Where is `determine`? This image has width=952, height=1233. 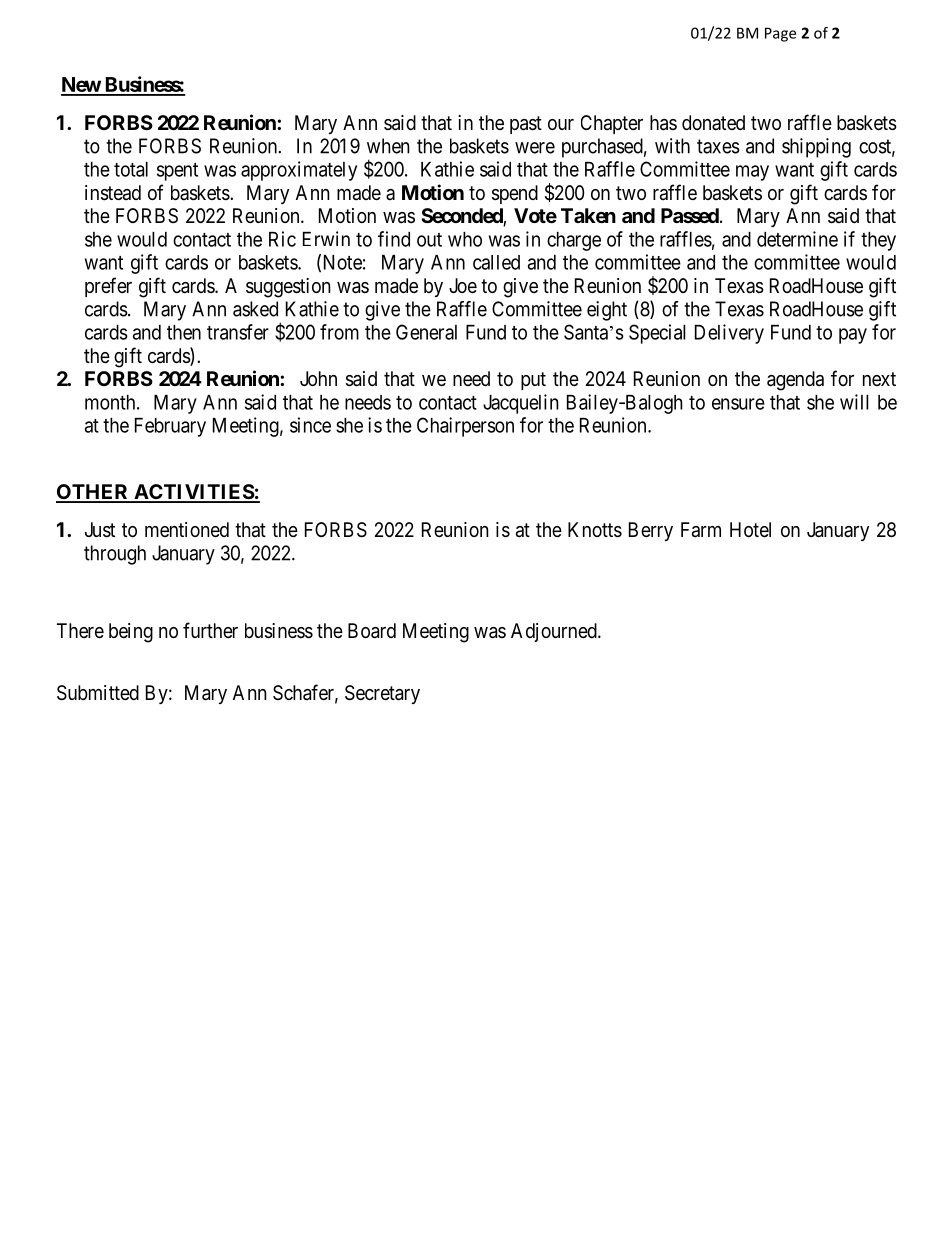 determine is located at coordinates (797, 239).
